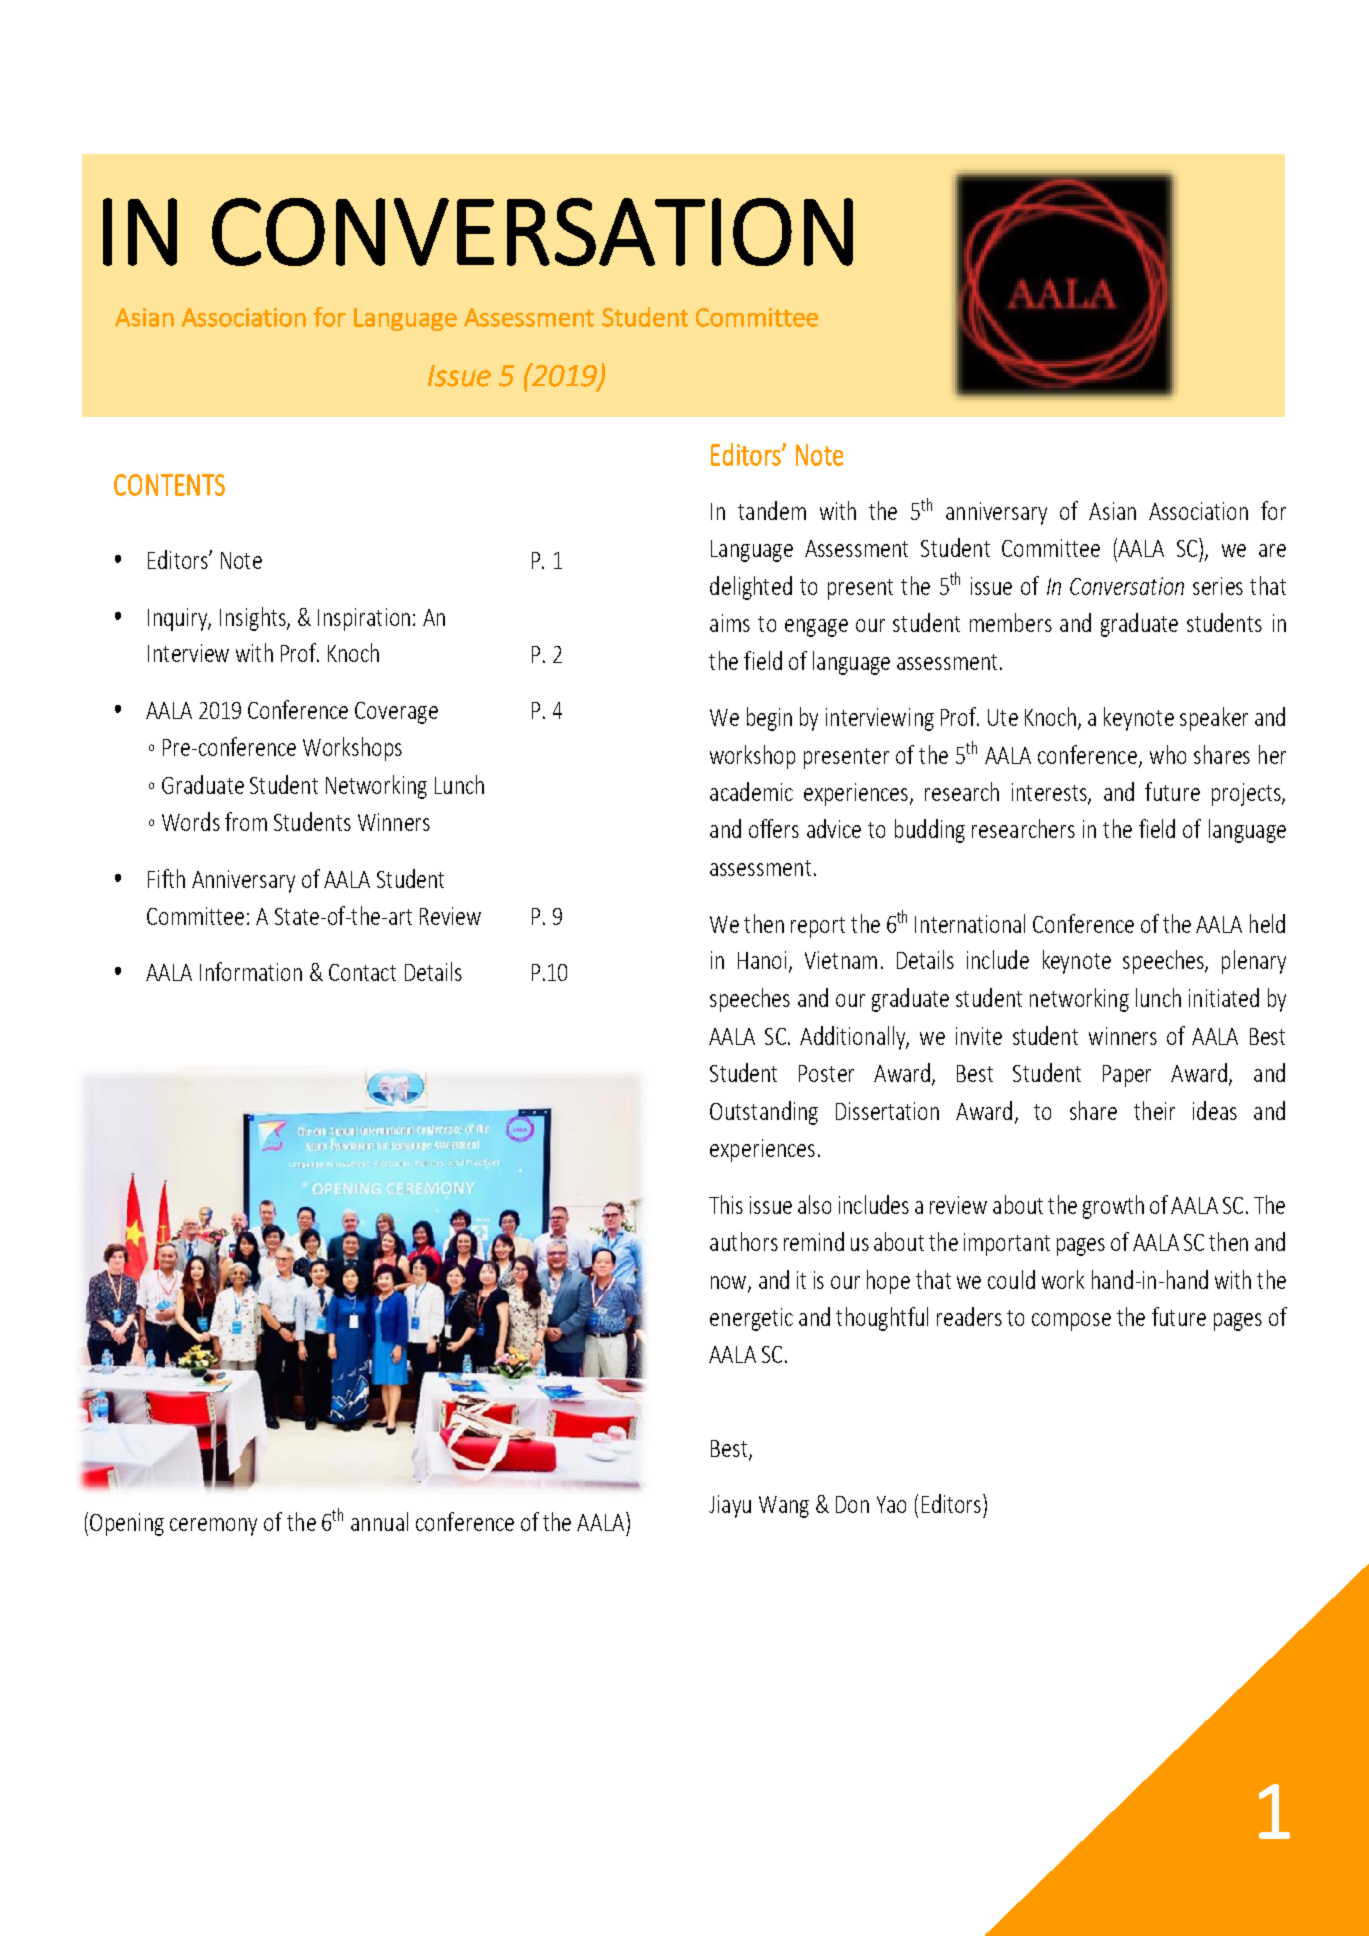 The width and height of the document is (1369, 1936). What do you see at coordinates (169, 485) in the document?
I see `CONTENTS` at bounding box center [169, 485].
